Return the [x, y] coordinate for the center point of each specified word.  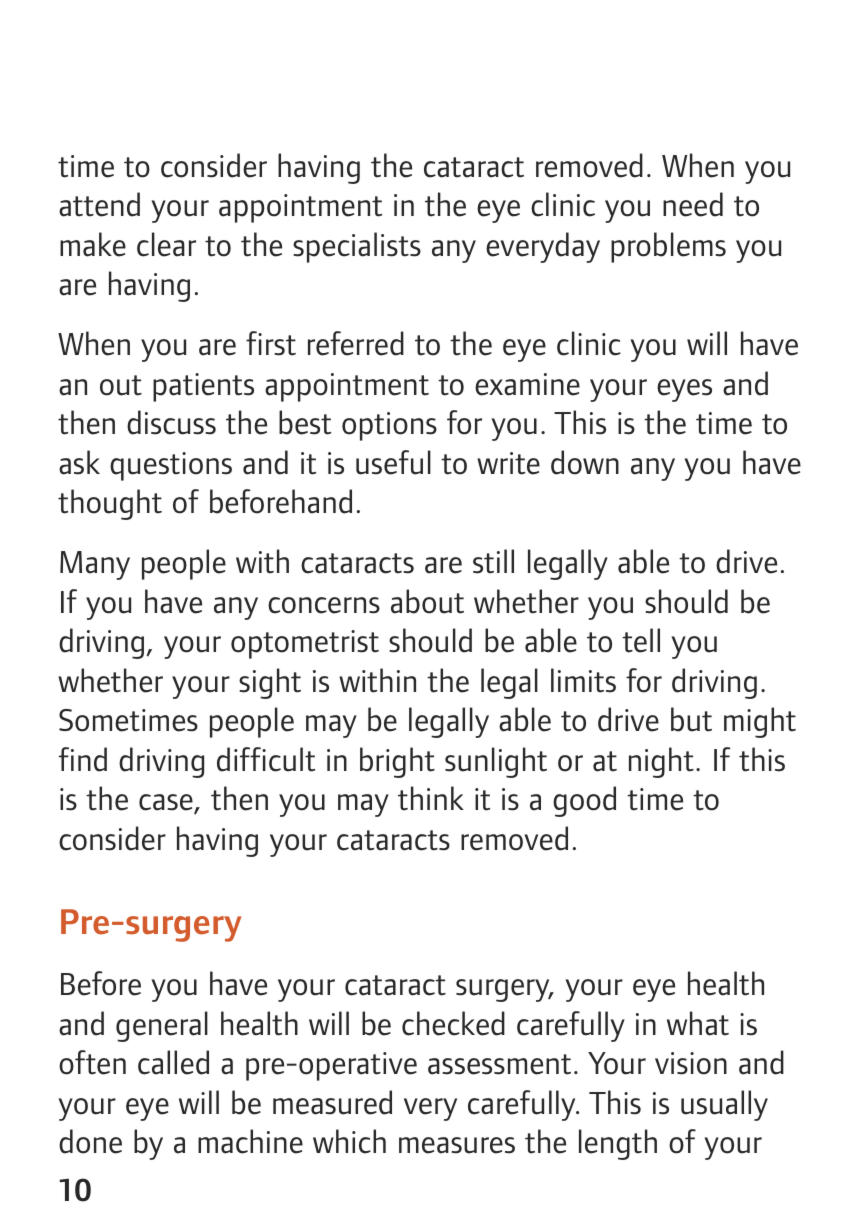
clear [166, 244]
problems [668, 247]
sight [270, 683]
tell [641, 640]
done [90, 1141]
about [427, 601]
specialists [357, 247]
